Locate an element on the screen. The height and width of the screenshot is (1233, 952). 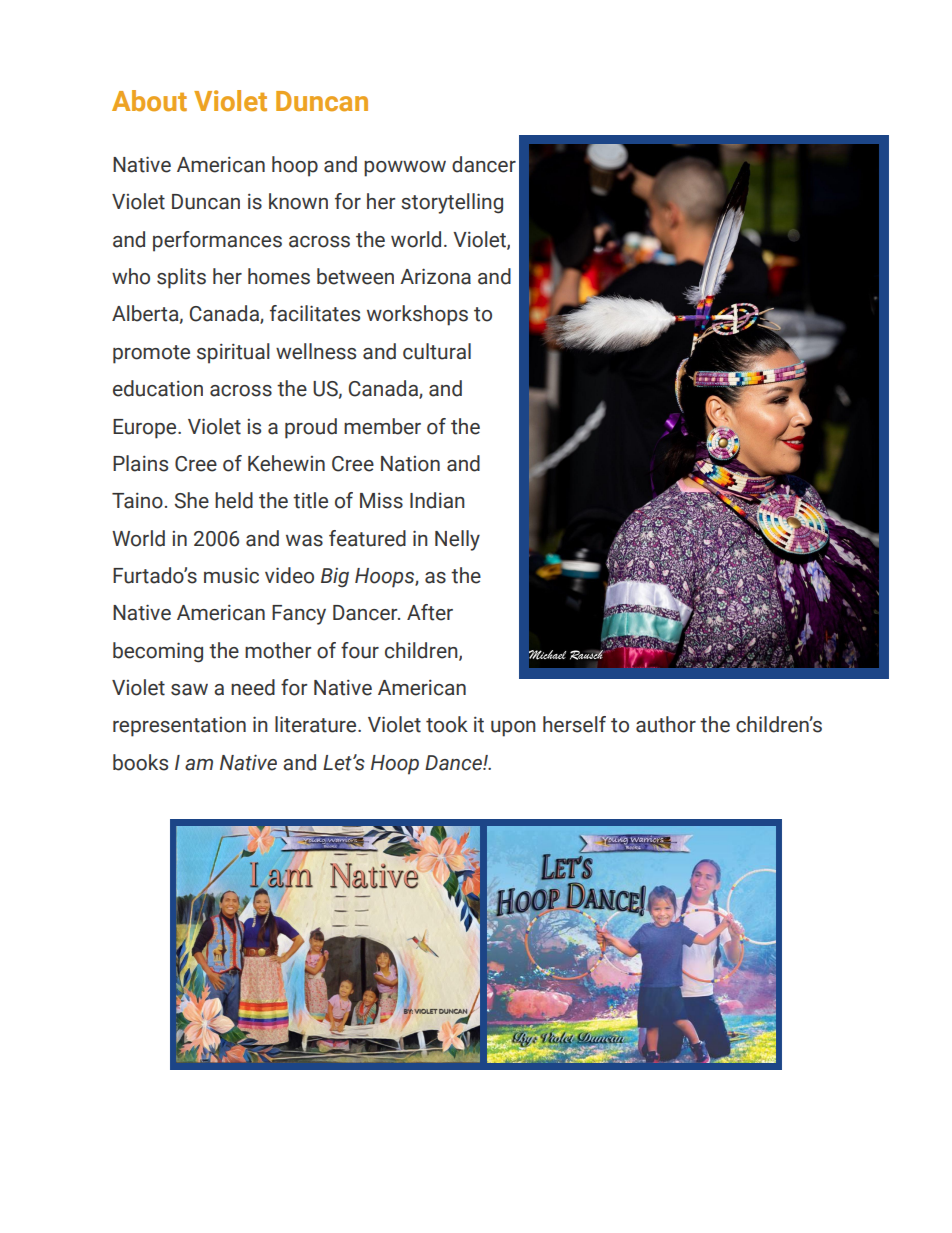
Nation is located at coordinates (410, 464).
